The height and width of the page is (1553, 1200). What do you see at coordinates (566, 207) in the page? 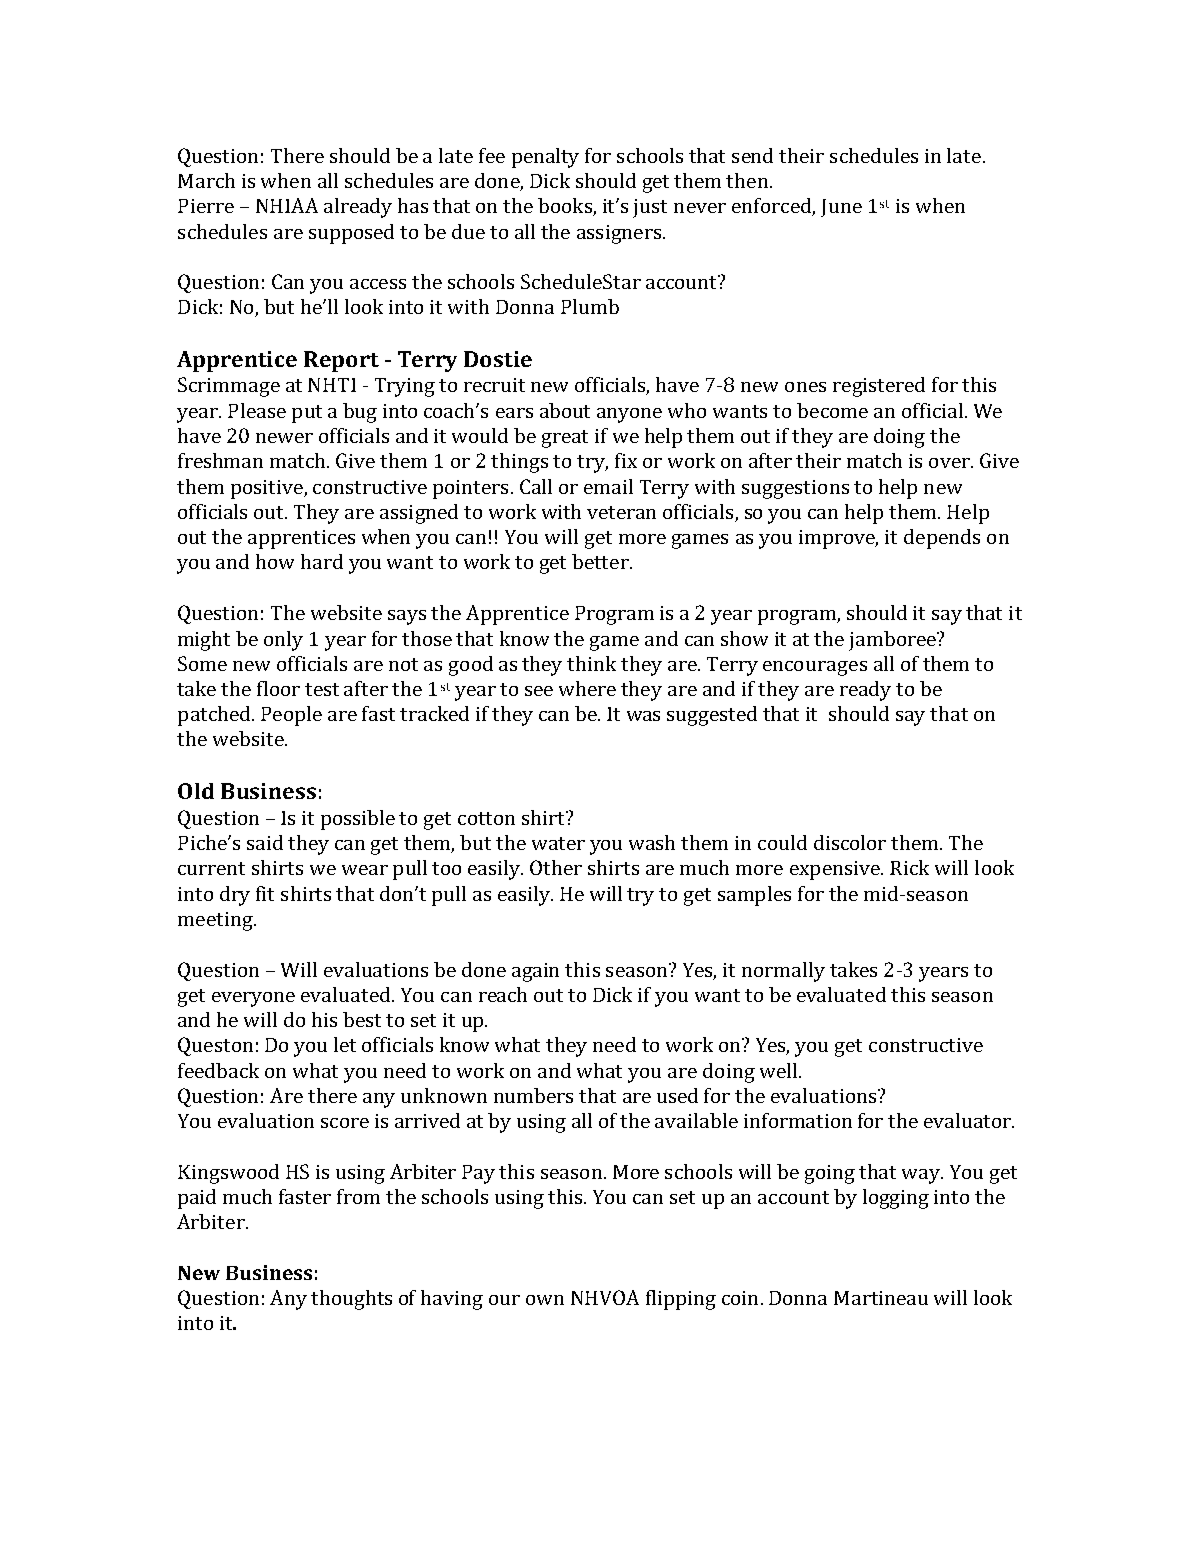
I see `books` at bounding box center [566, 207].
